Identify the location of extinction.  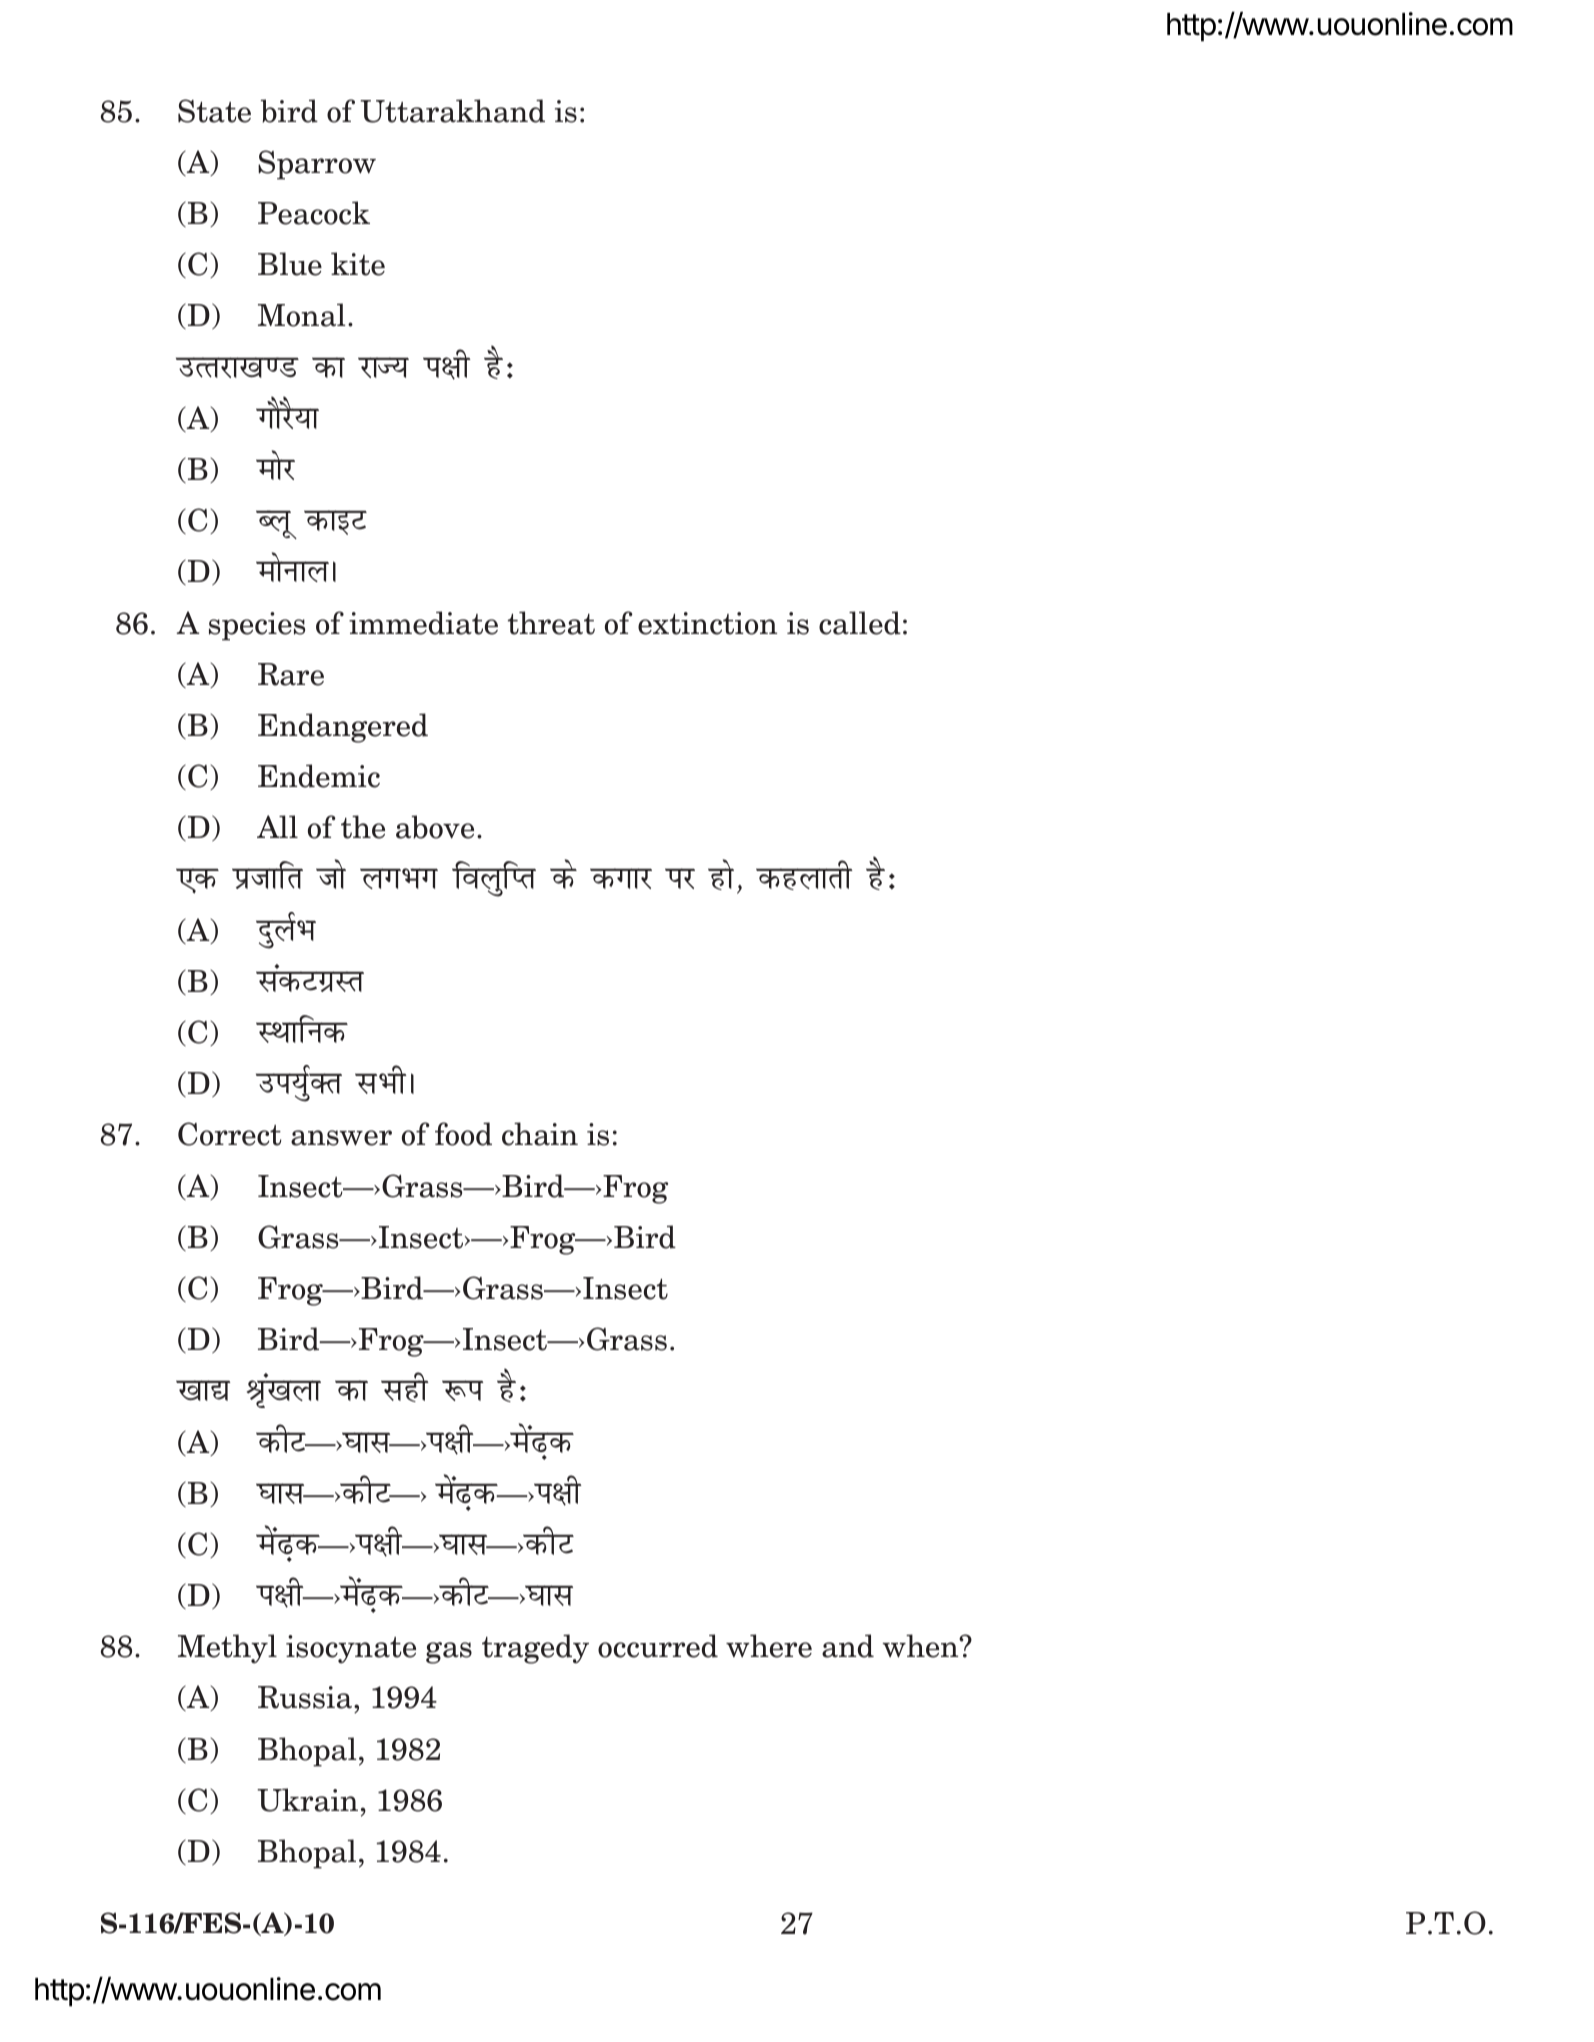
(707, 623).
